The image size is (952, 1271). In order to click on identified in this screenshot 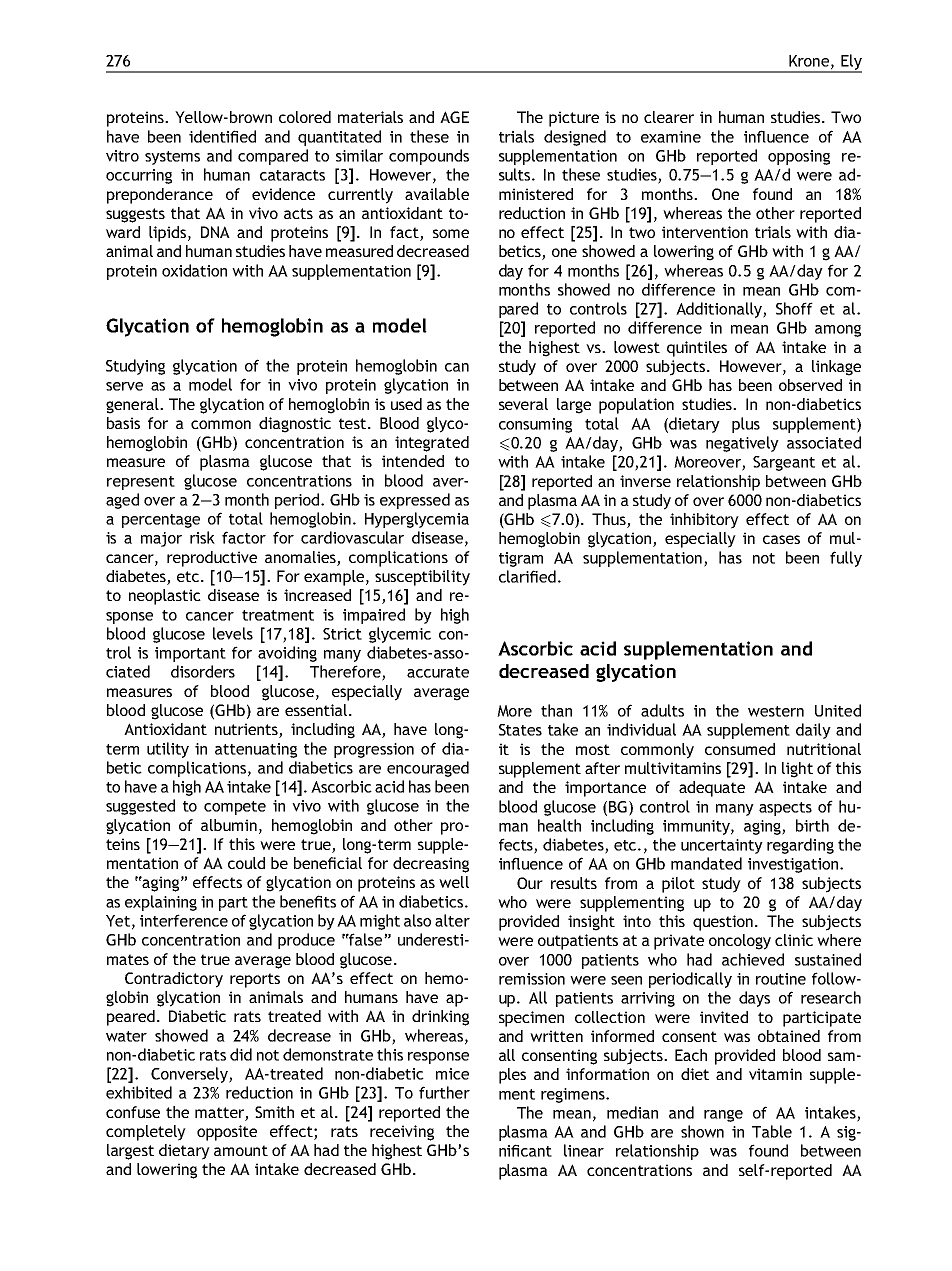, I will do `click(222, 136)`.
